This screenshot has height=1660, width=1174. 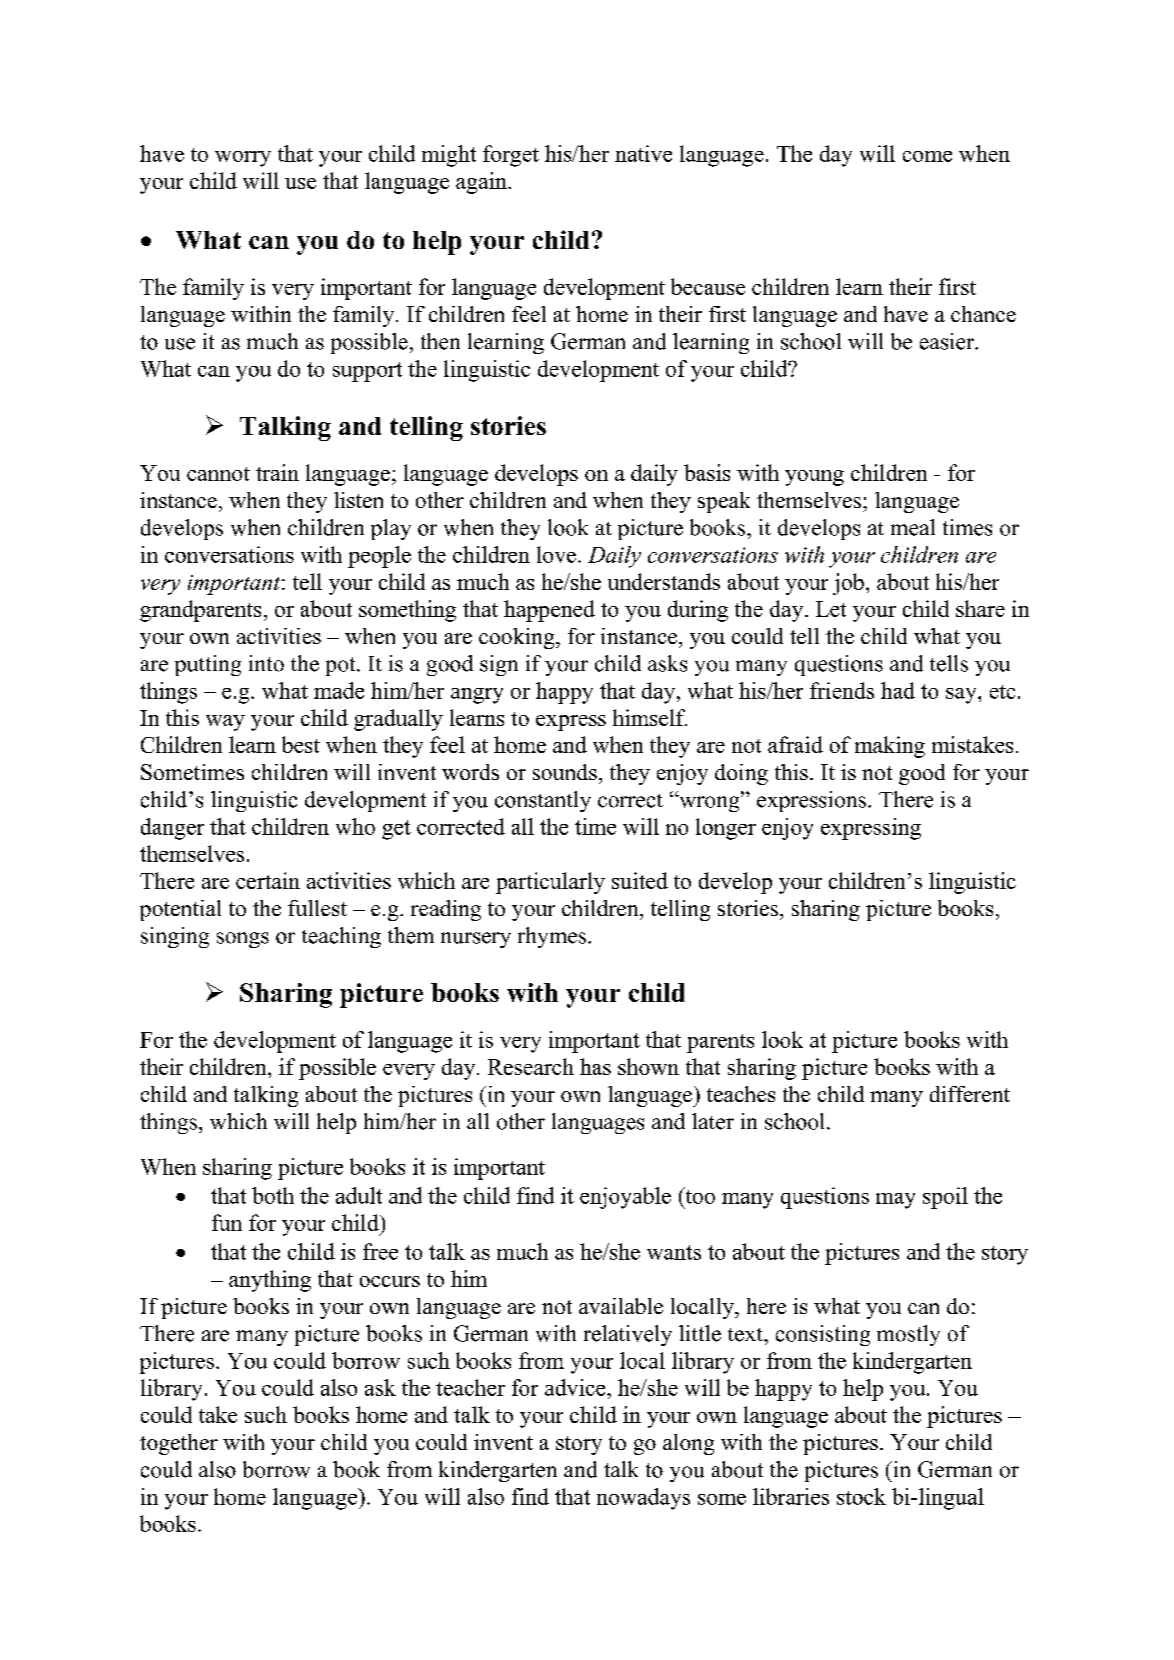 What do you see at coordinates (266, 663) in the screenshot?
I see `into` at bounding box center [266, 663].
